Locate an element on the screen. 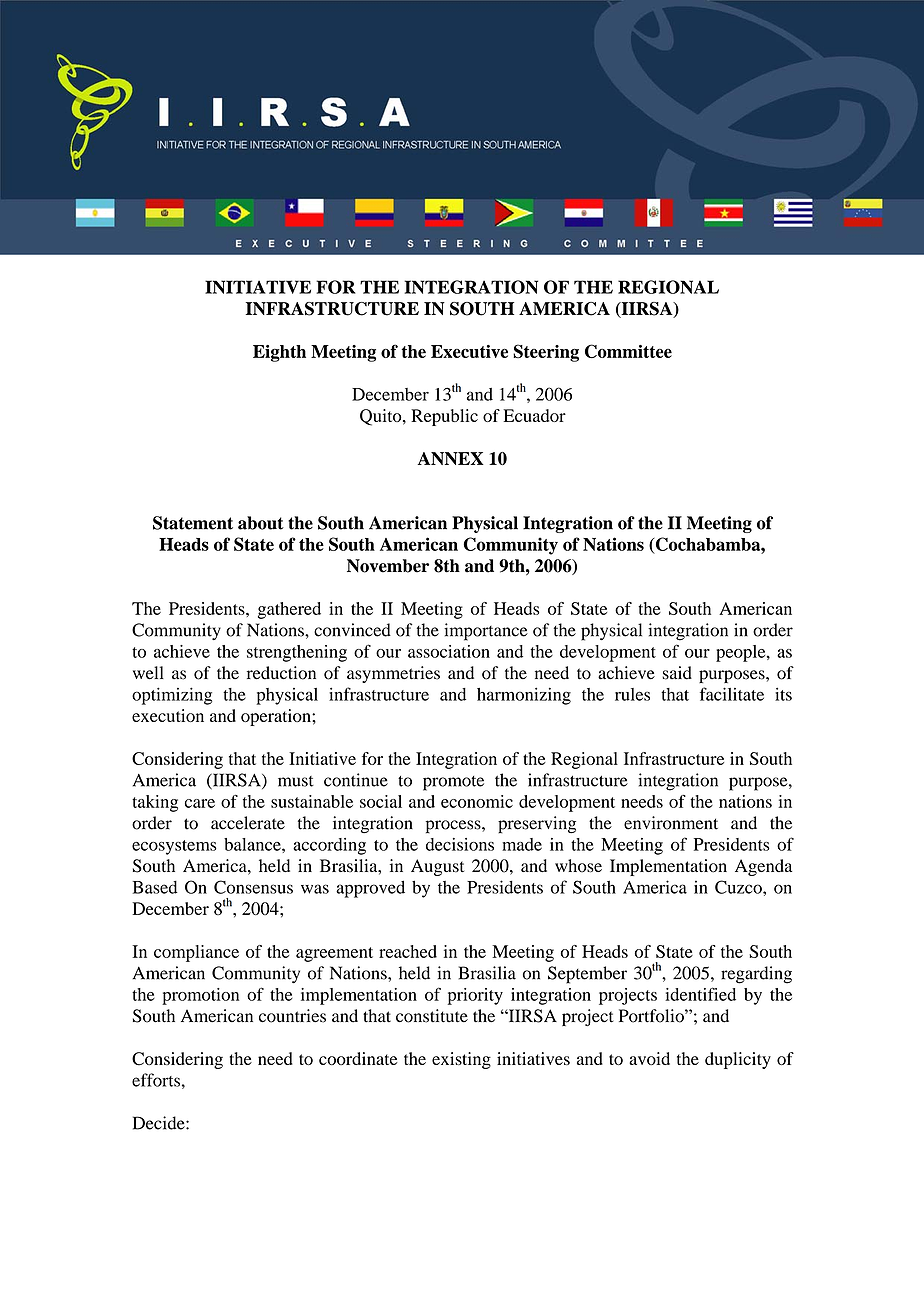  Consensus is located at coordinates (253, 887).
